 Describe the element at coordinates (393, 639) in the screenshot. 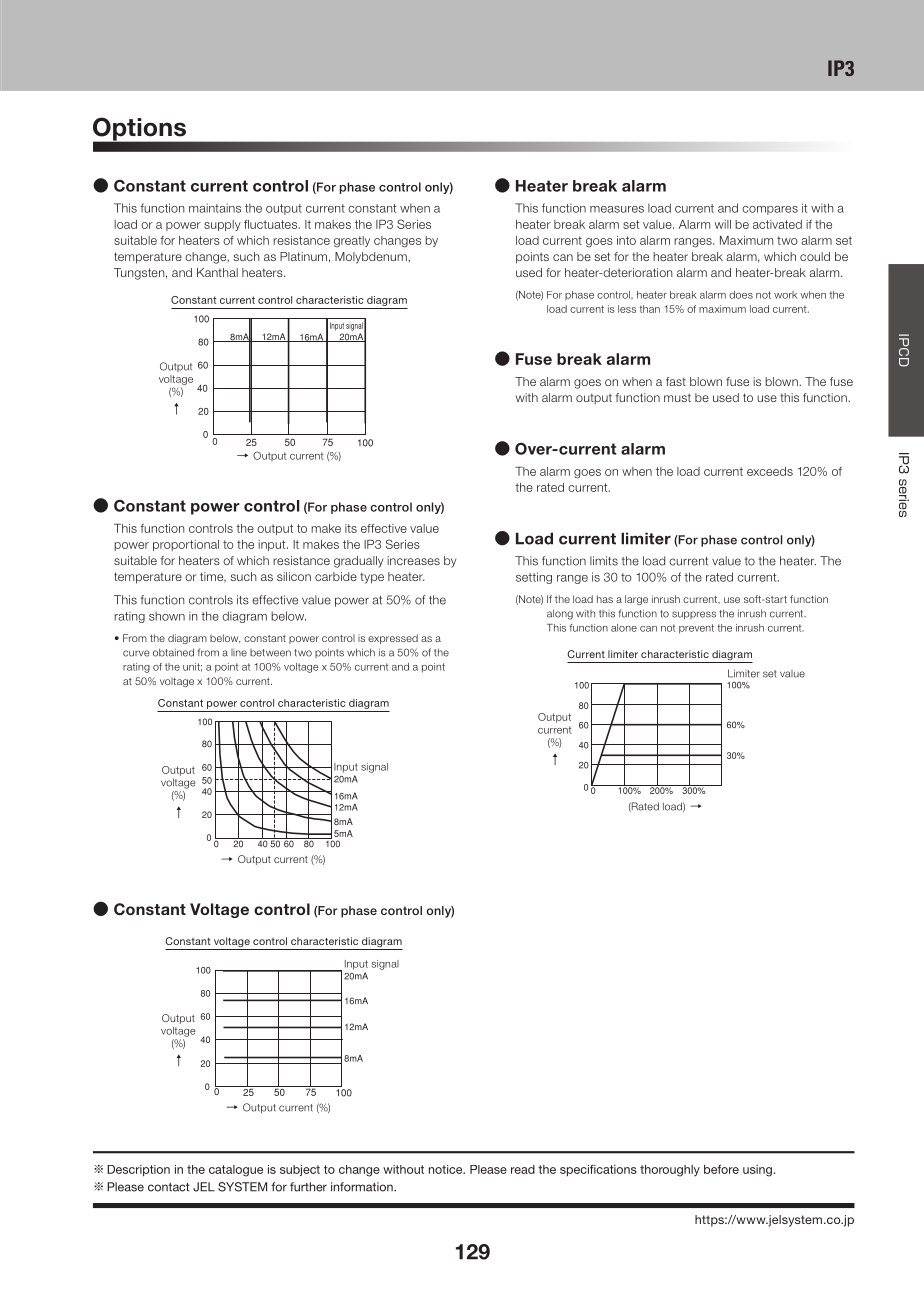

I see `expressed` at that location.
